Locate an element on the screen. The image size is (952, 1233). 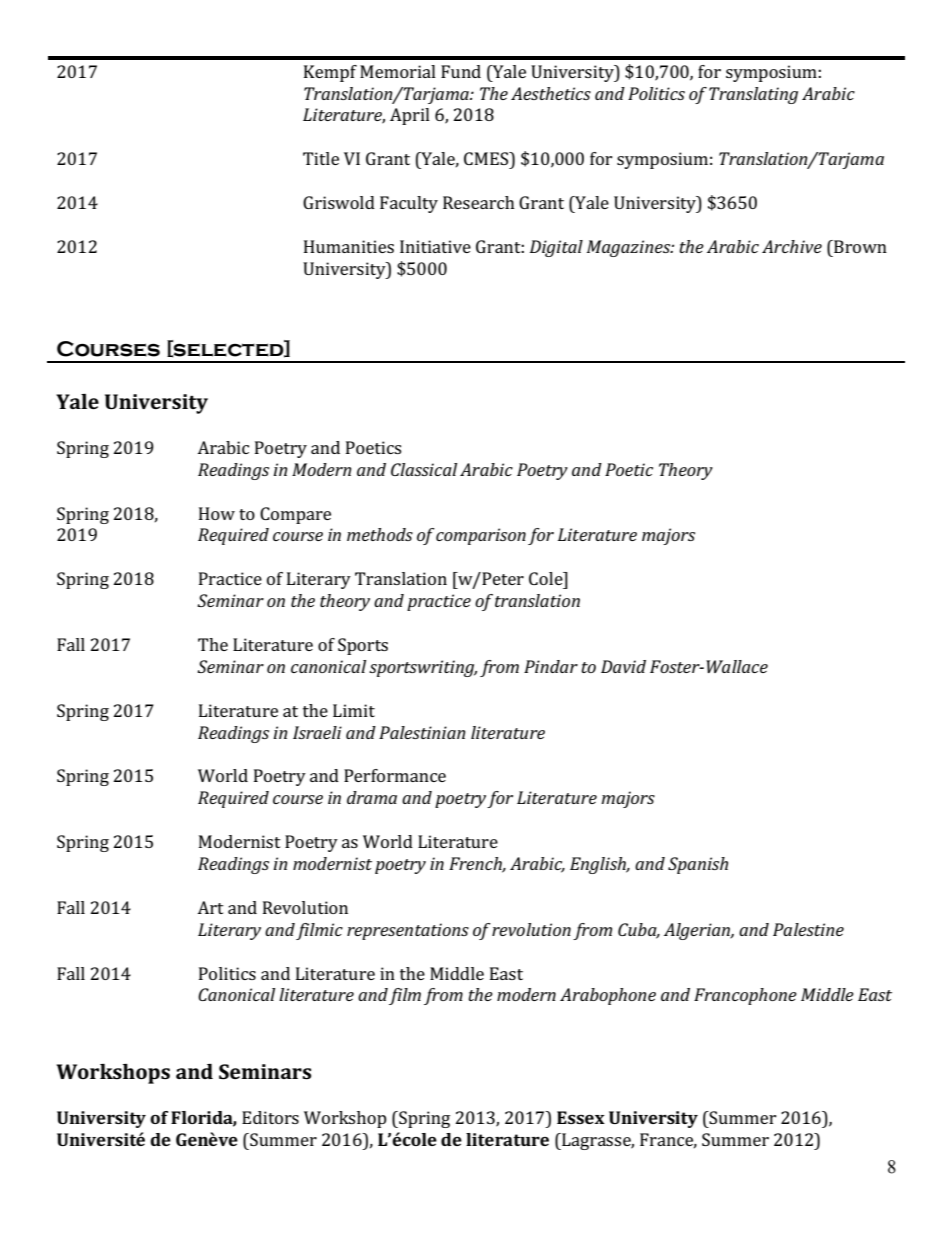
Compare is located at coordinates (295, 515).
